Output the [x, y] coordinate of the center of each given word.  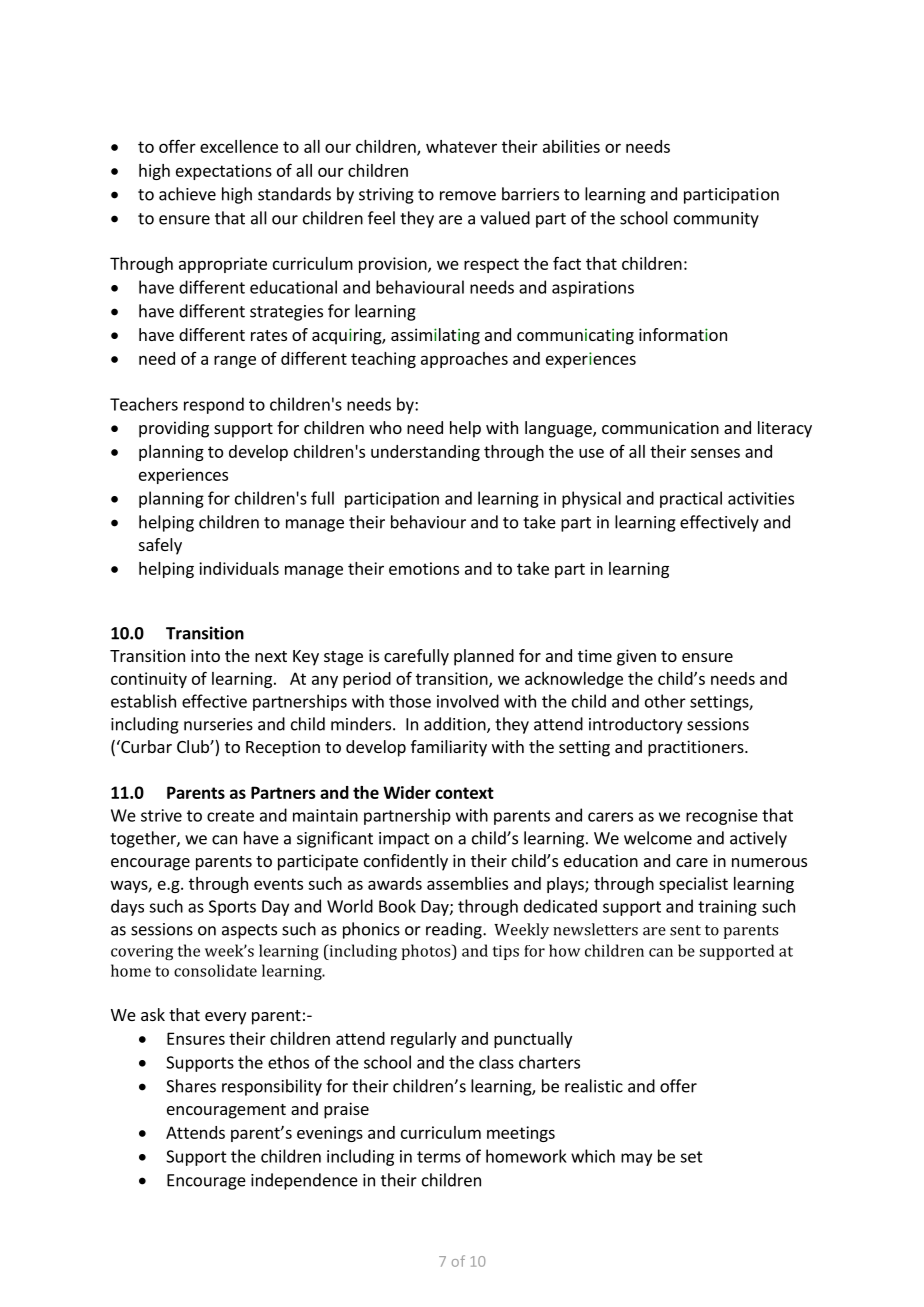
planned [484, 657]
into [205, 655]
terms [439, 1157]
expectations [224, 172]
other [665, 701]
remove [468, 196]
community [716, 220]
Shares [191, 1086]
